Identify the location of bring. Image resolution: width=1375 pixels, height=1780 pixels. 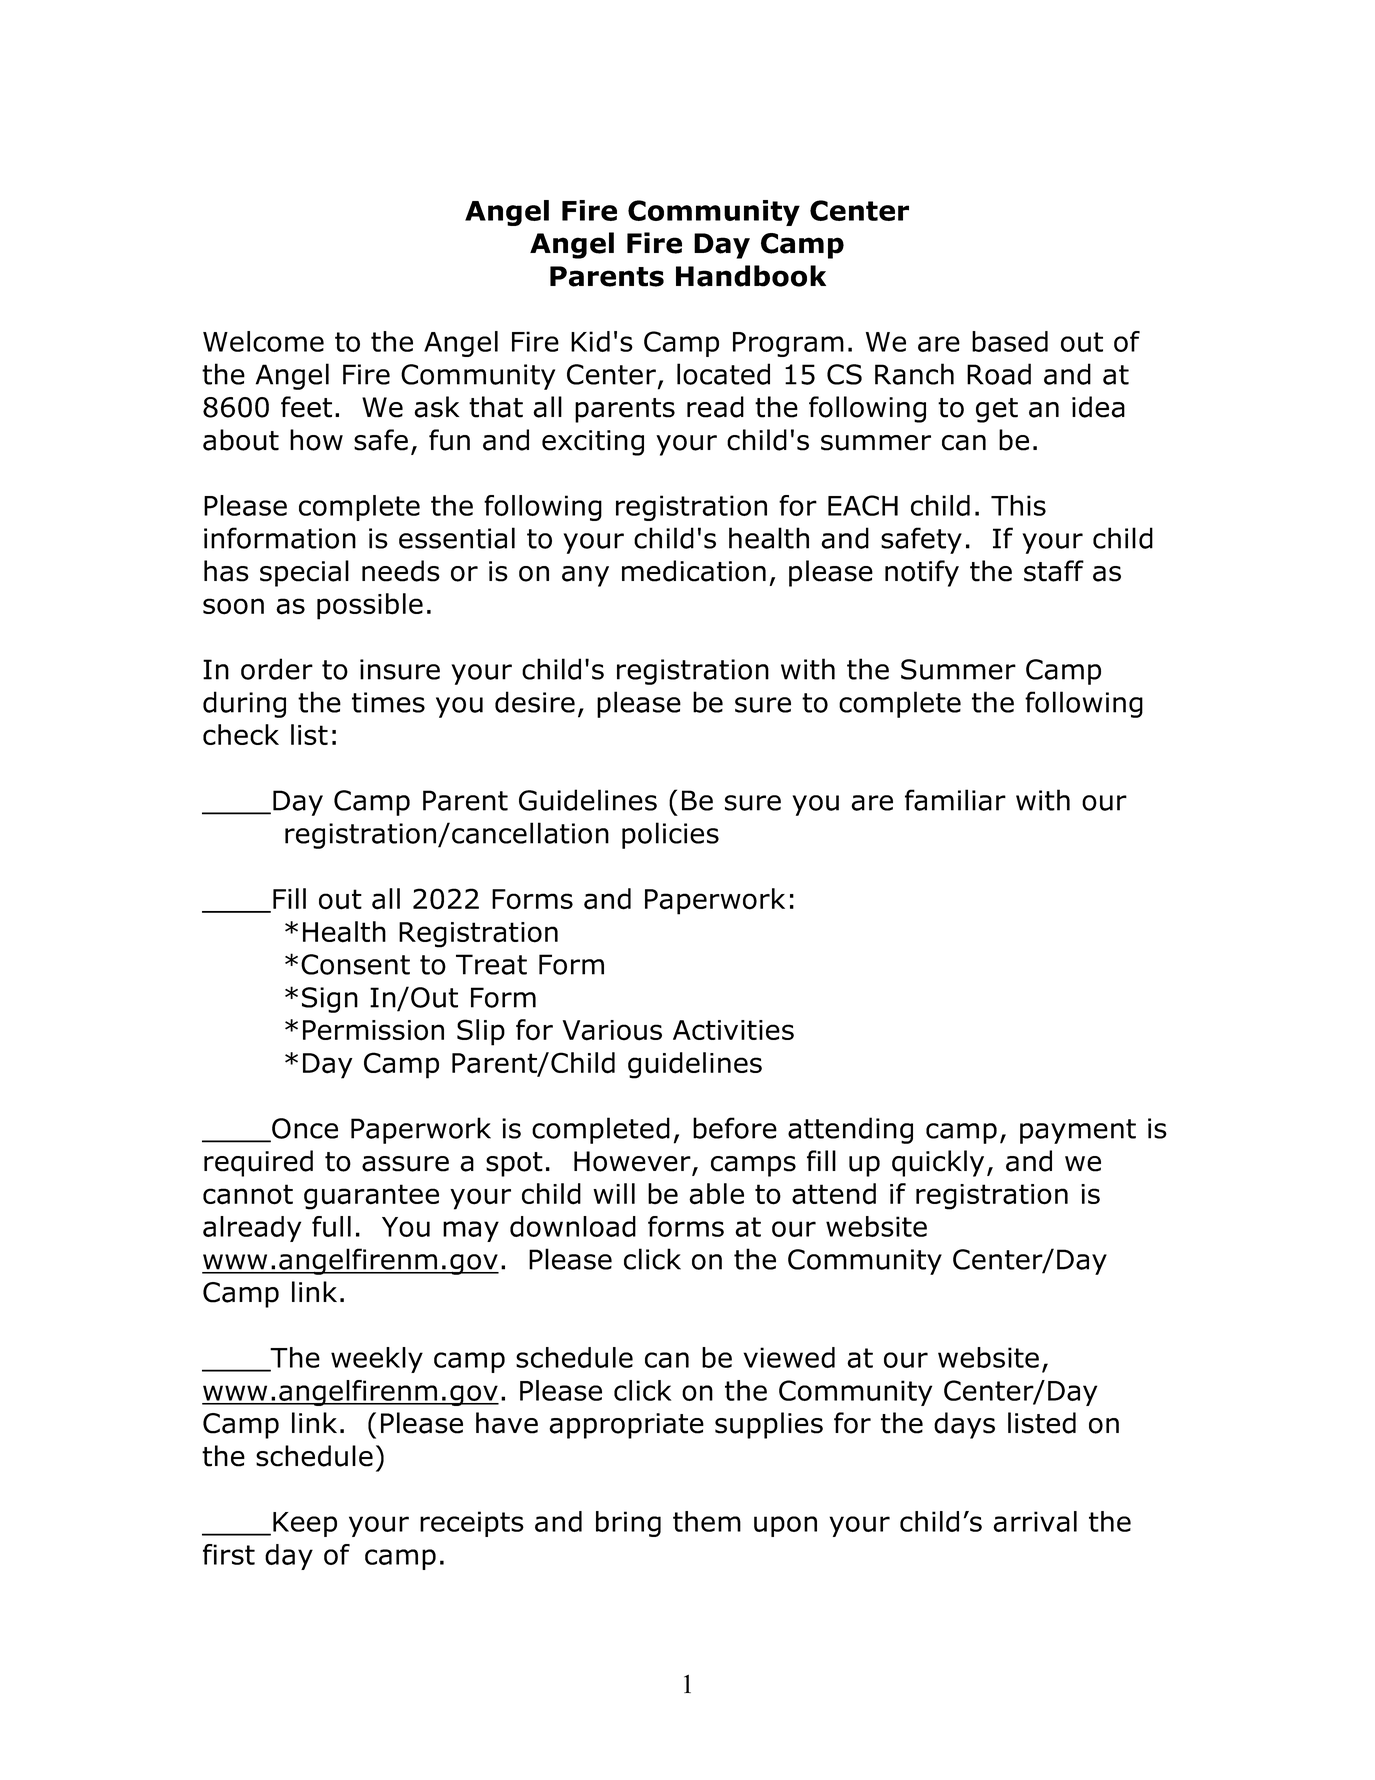
(628, 1524).
